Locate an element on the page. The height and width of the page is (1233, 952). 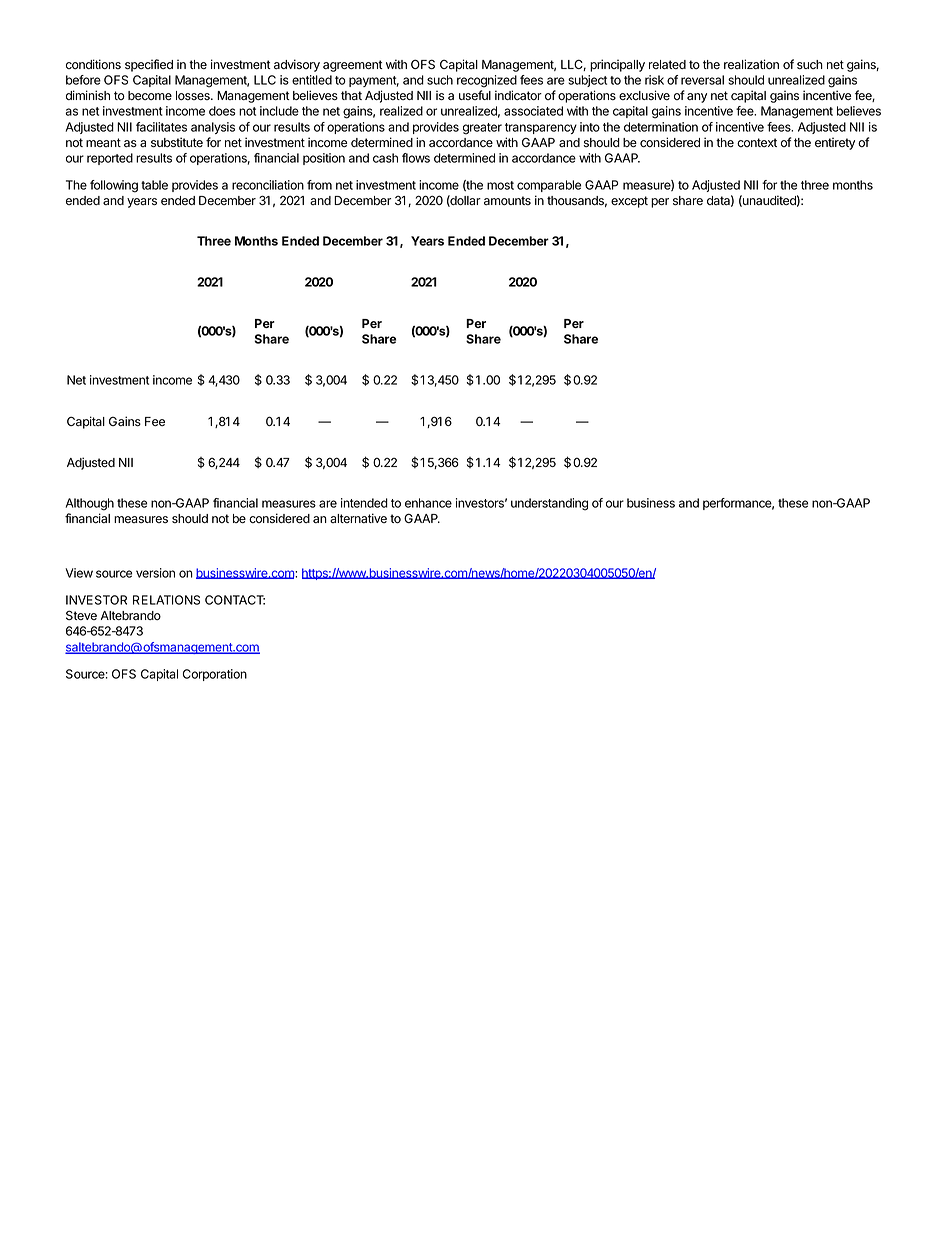
alternative is located at coordinates (358, 518).
